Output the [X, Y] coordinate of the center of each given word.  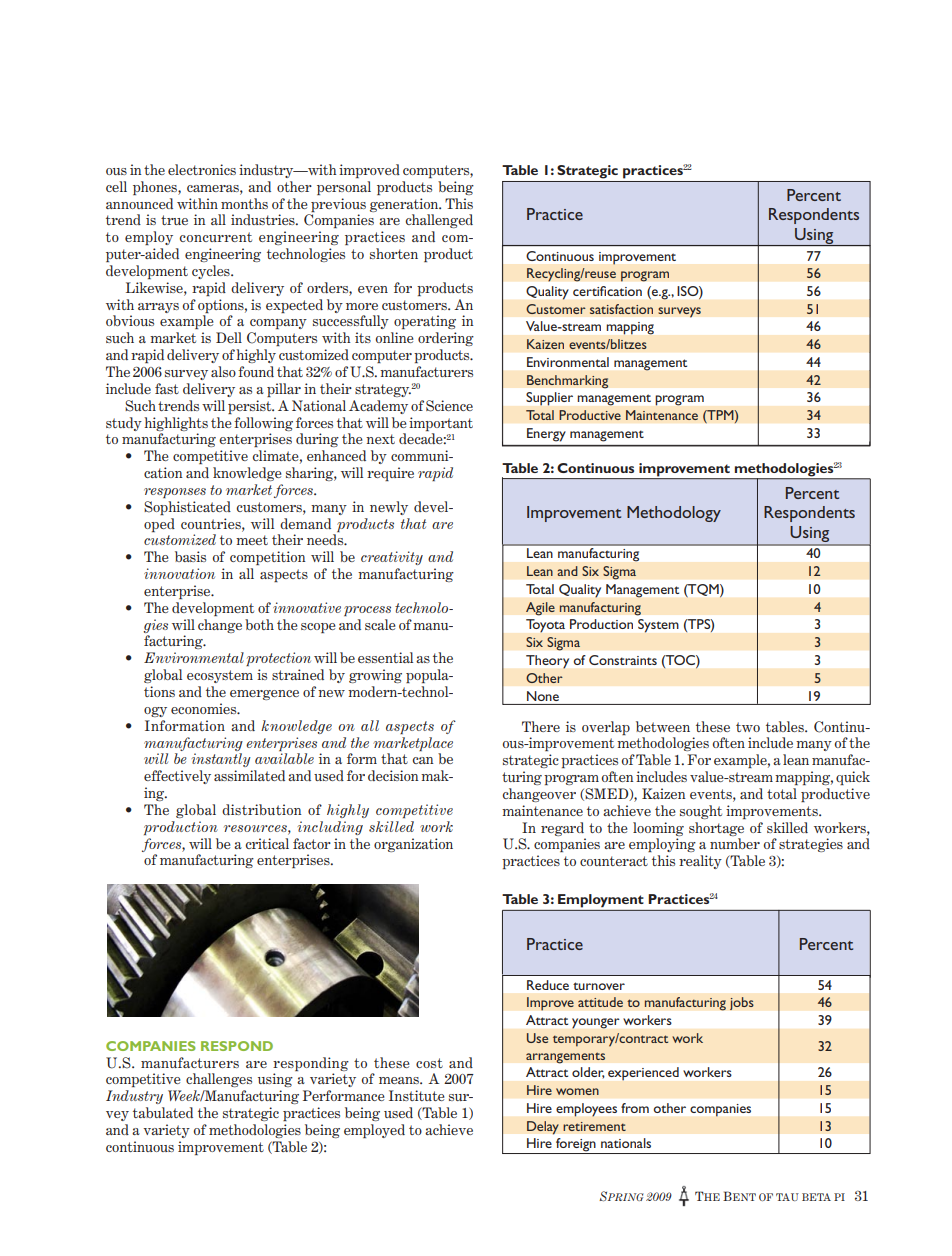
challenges [219, 1080]
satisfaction [621, 309]
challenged [439, 221]
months [244, 203]
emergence [264, 695]
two [748, 727]
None [543, 696]
